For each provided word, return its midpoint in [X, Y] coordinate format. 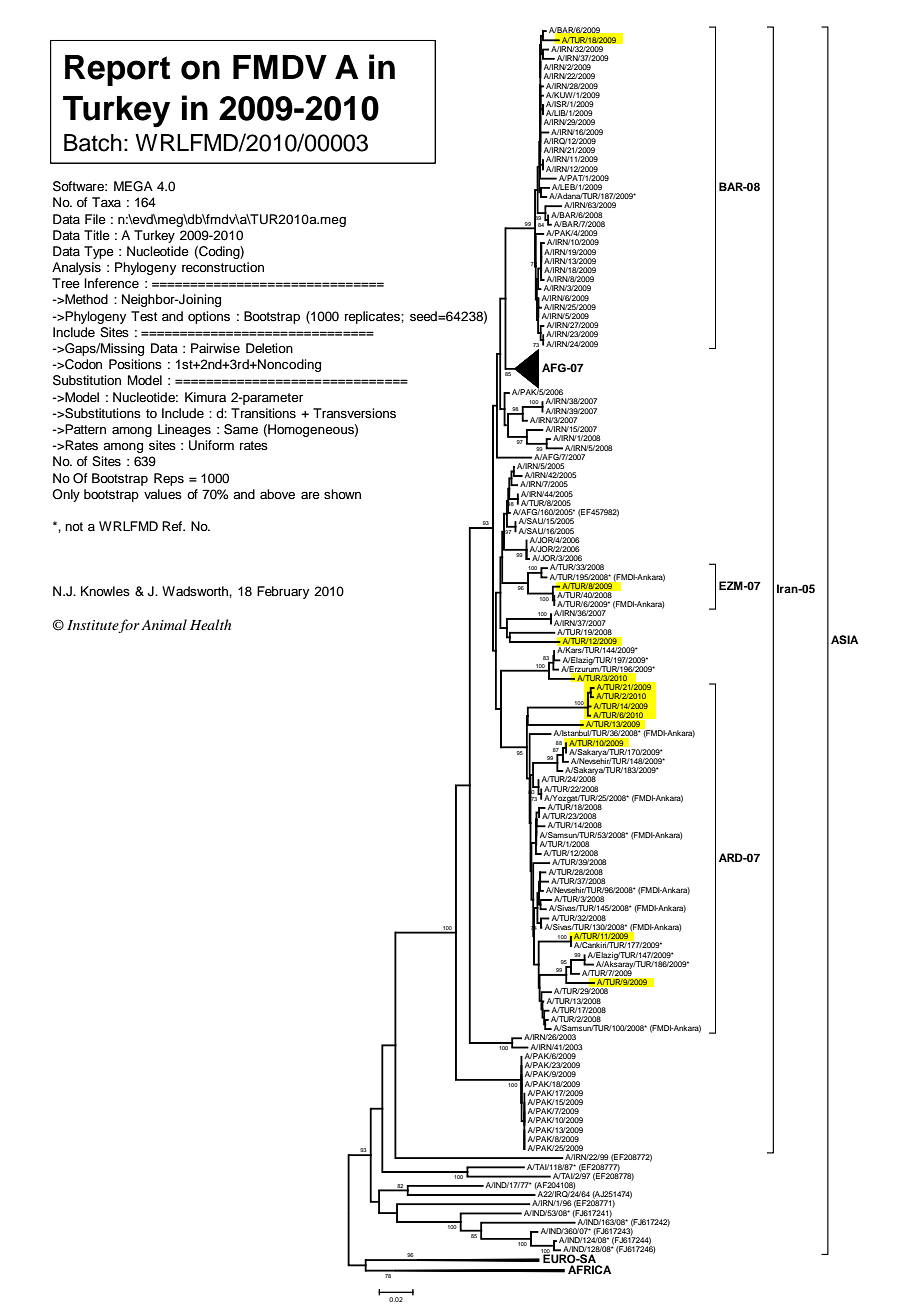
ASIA [844, 640]
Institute [93, 626]
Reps [169, 479]
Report [117, 70]
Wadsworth [196, 591]
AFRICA [589, 1268]
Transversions [354, 413]
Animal [164, 624]
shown [342, 494]
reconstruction [223, 267]
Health [210, 624]
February [283, 592]
